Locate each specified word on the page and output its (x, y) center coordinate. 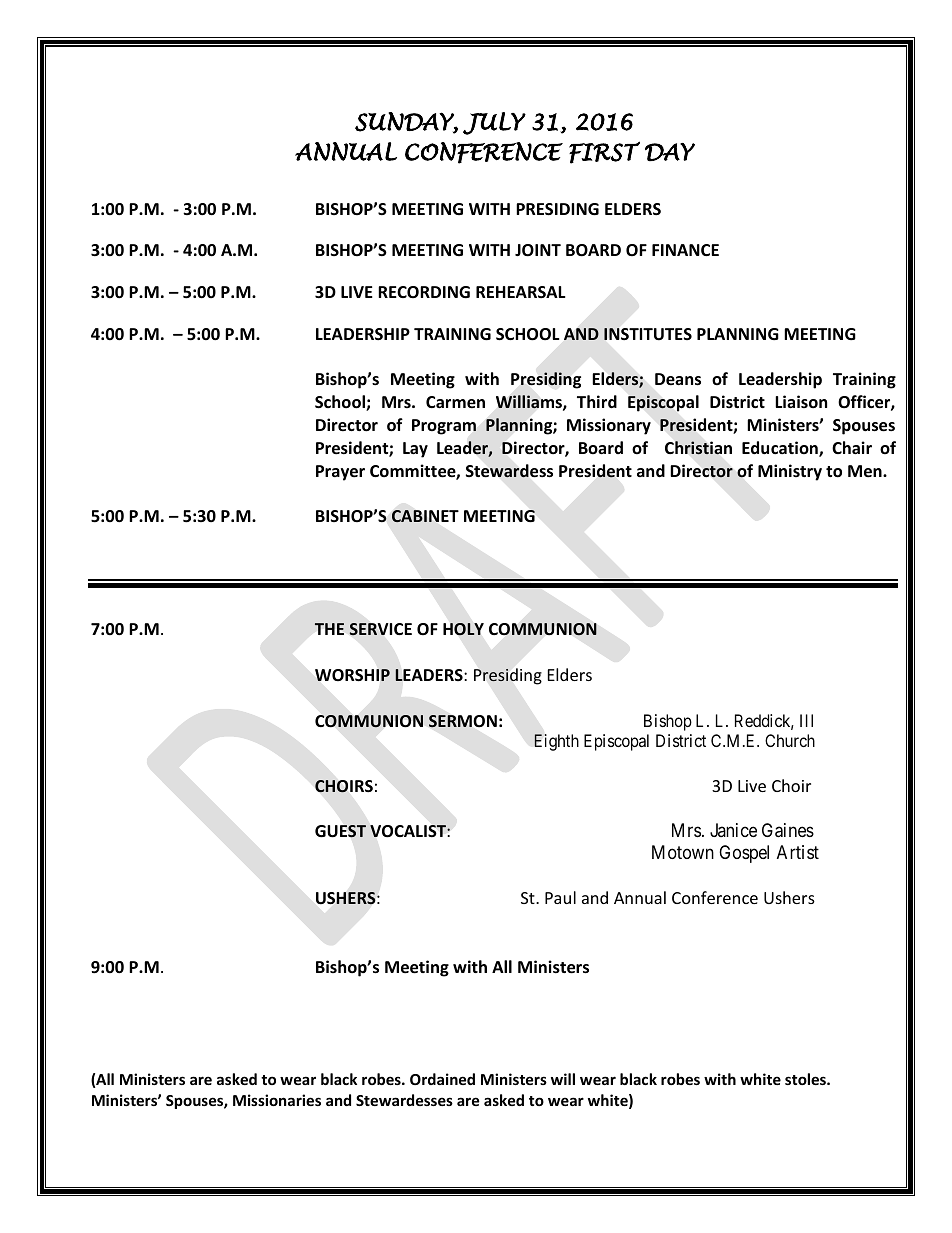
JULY (494, 123)
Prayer (340, 473)
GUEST (340, 831)
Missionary (609, 426)
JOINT (538, 250)
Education (781, 449)
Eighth (556, 742)
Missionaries (277, 1100)
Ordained (442, 1079)
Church (790, 740)
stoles (806, 1079)
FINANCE (685, 250)
